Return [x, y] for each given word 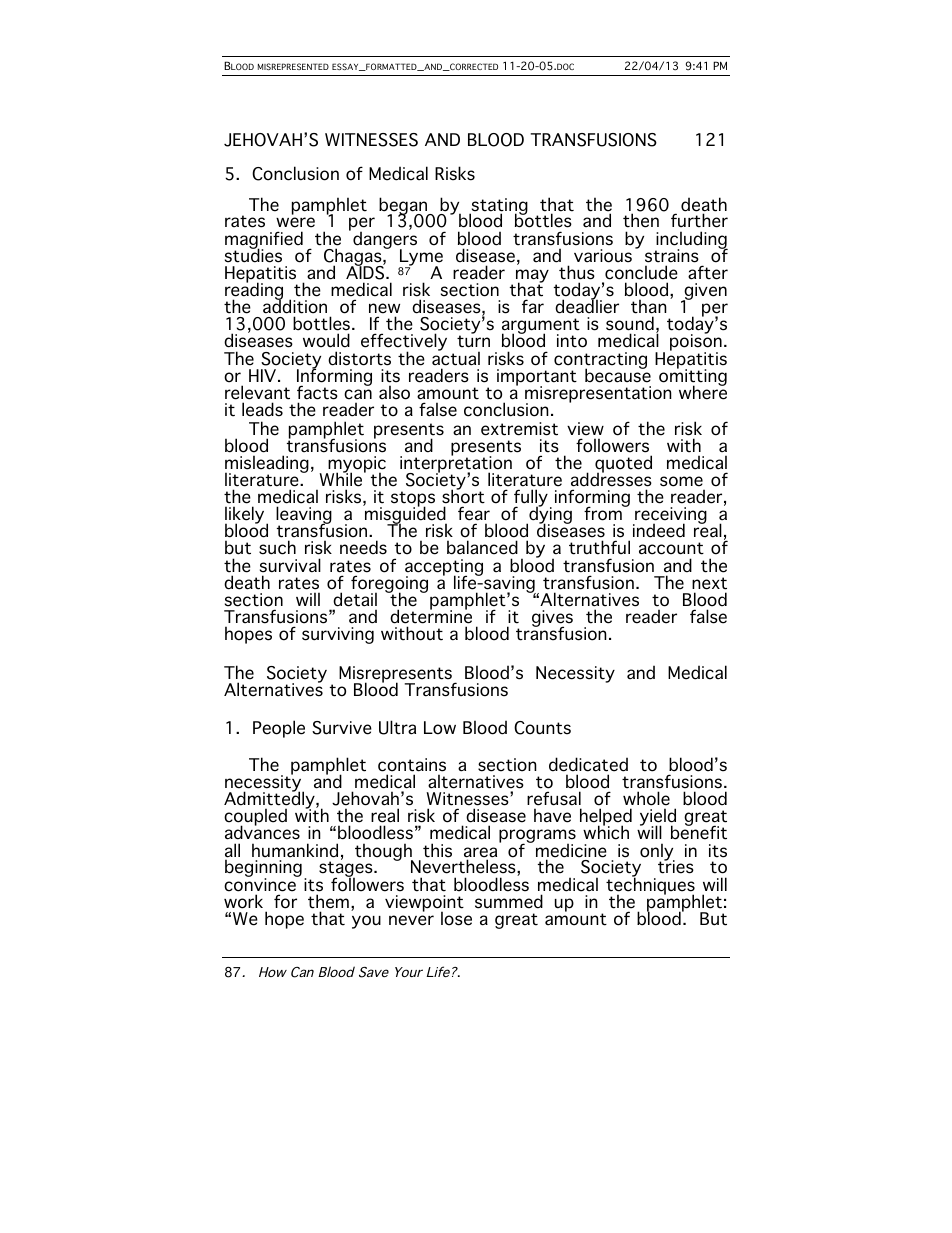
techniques [650, 886]
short [463, 496]
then [641, 220]
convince [261, 884]
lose [456, 918]
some [681, 481]
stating [498, 207]
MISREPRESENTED [293, 66]
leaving [304, 516]
